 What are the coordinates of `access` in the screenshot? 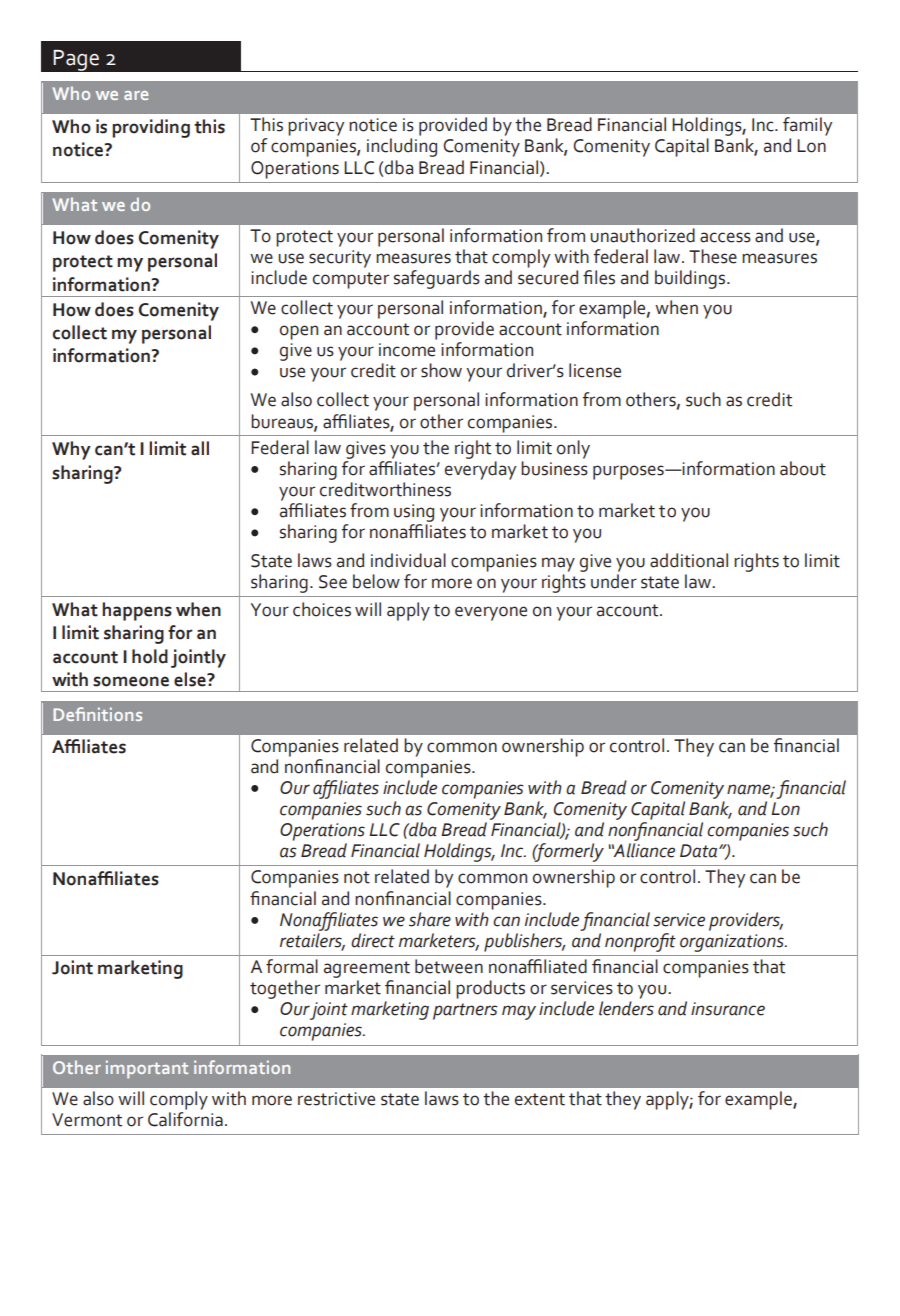 It's located at (725, 237).
